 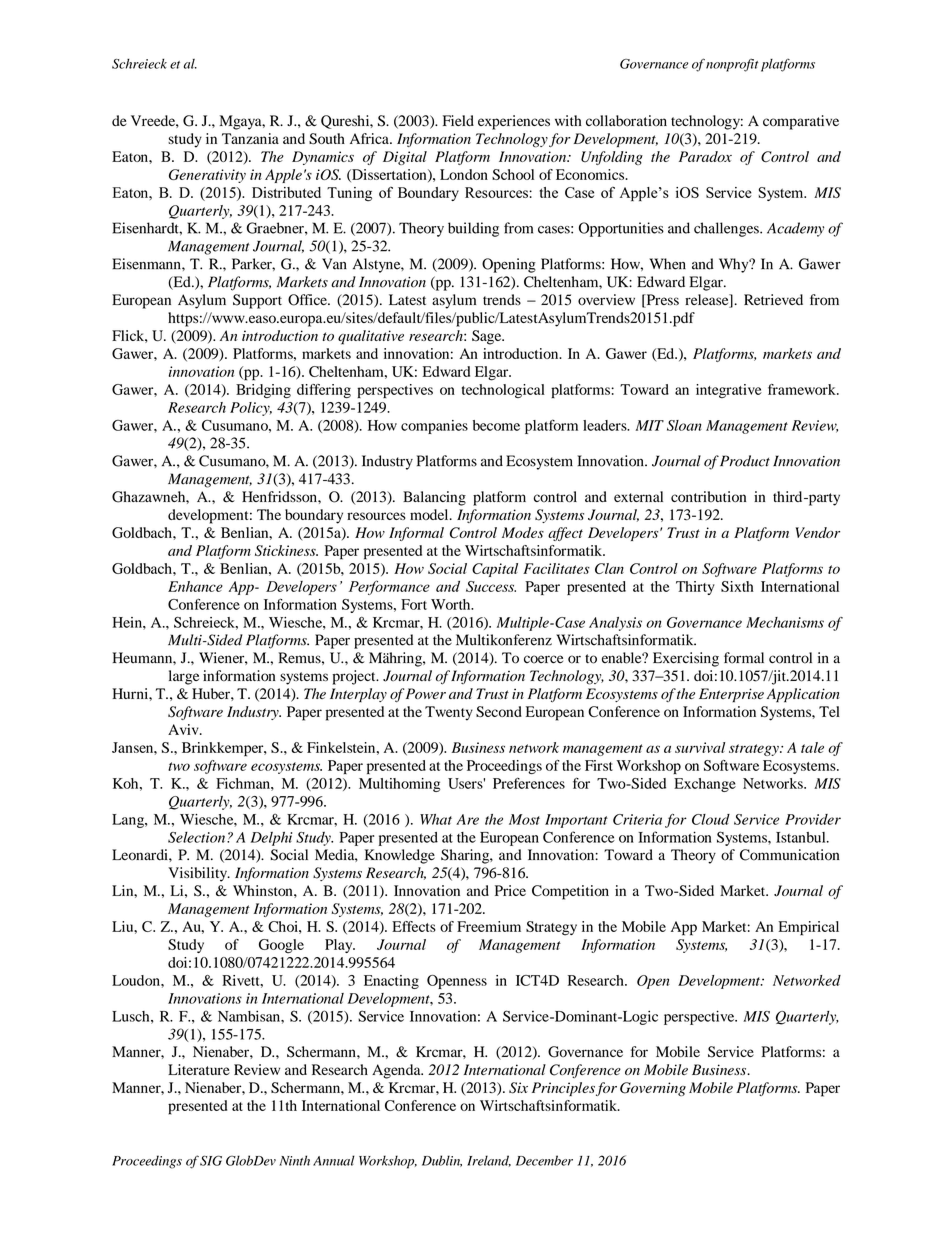 What do you see at coordinates (250, 138) in the screenshot?
I see `Tanzania` at bounding box center [250, 138].
